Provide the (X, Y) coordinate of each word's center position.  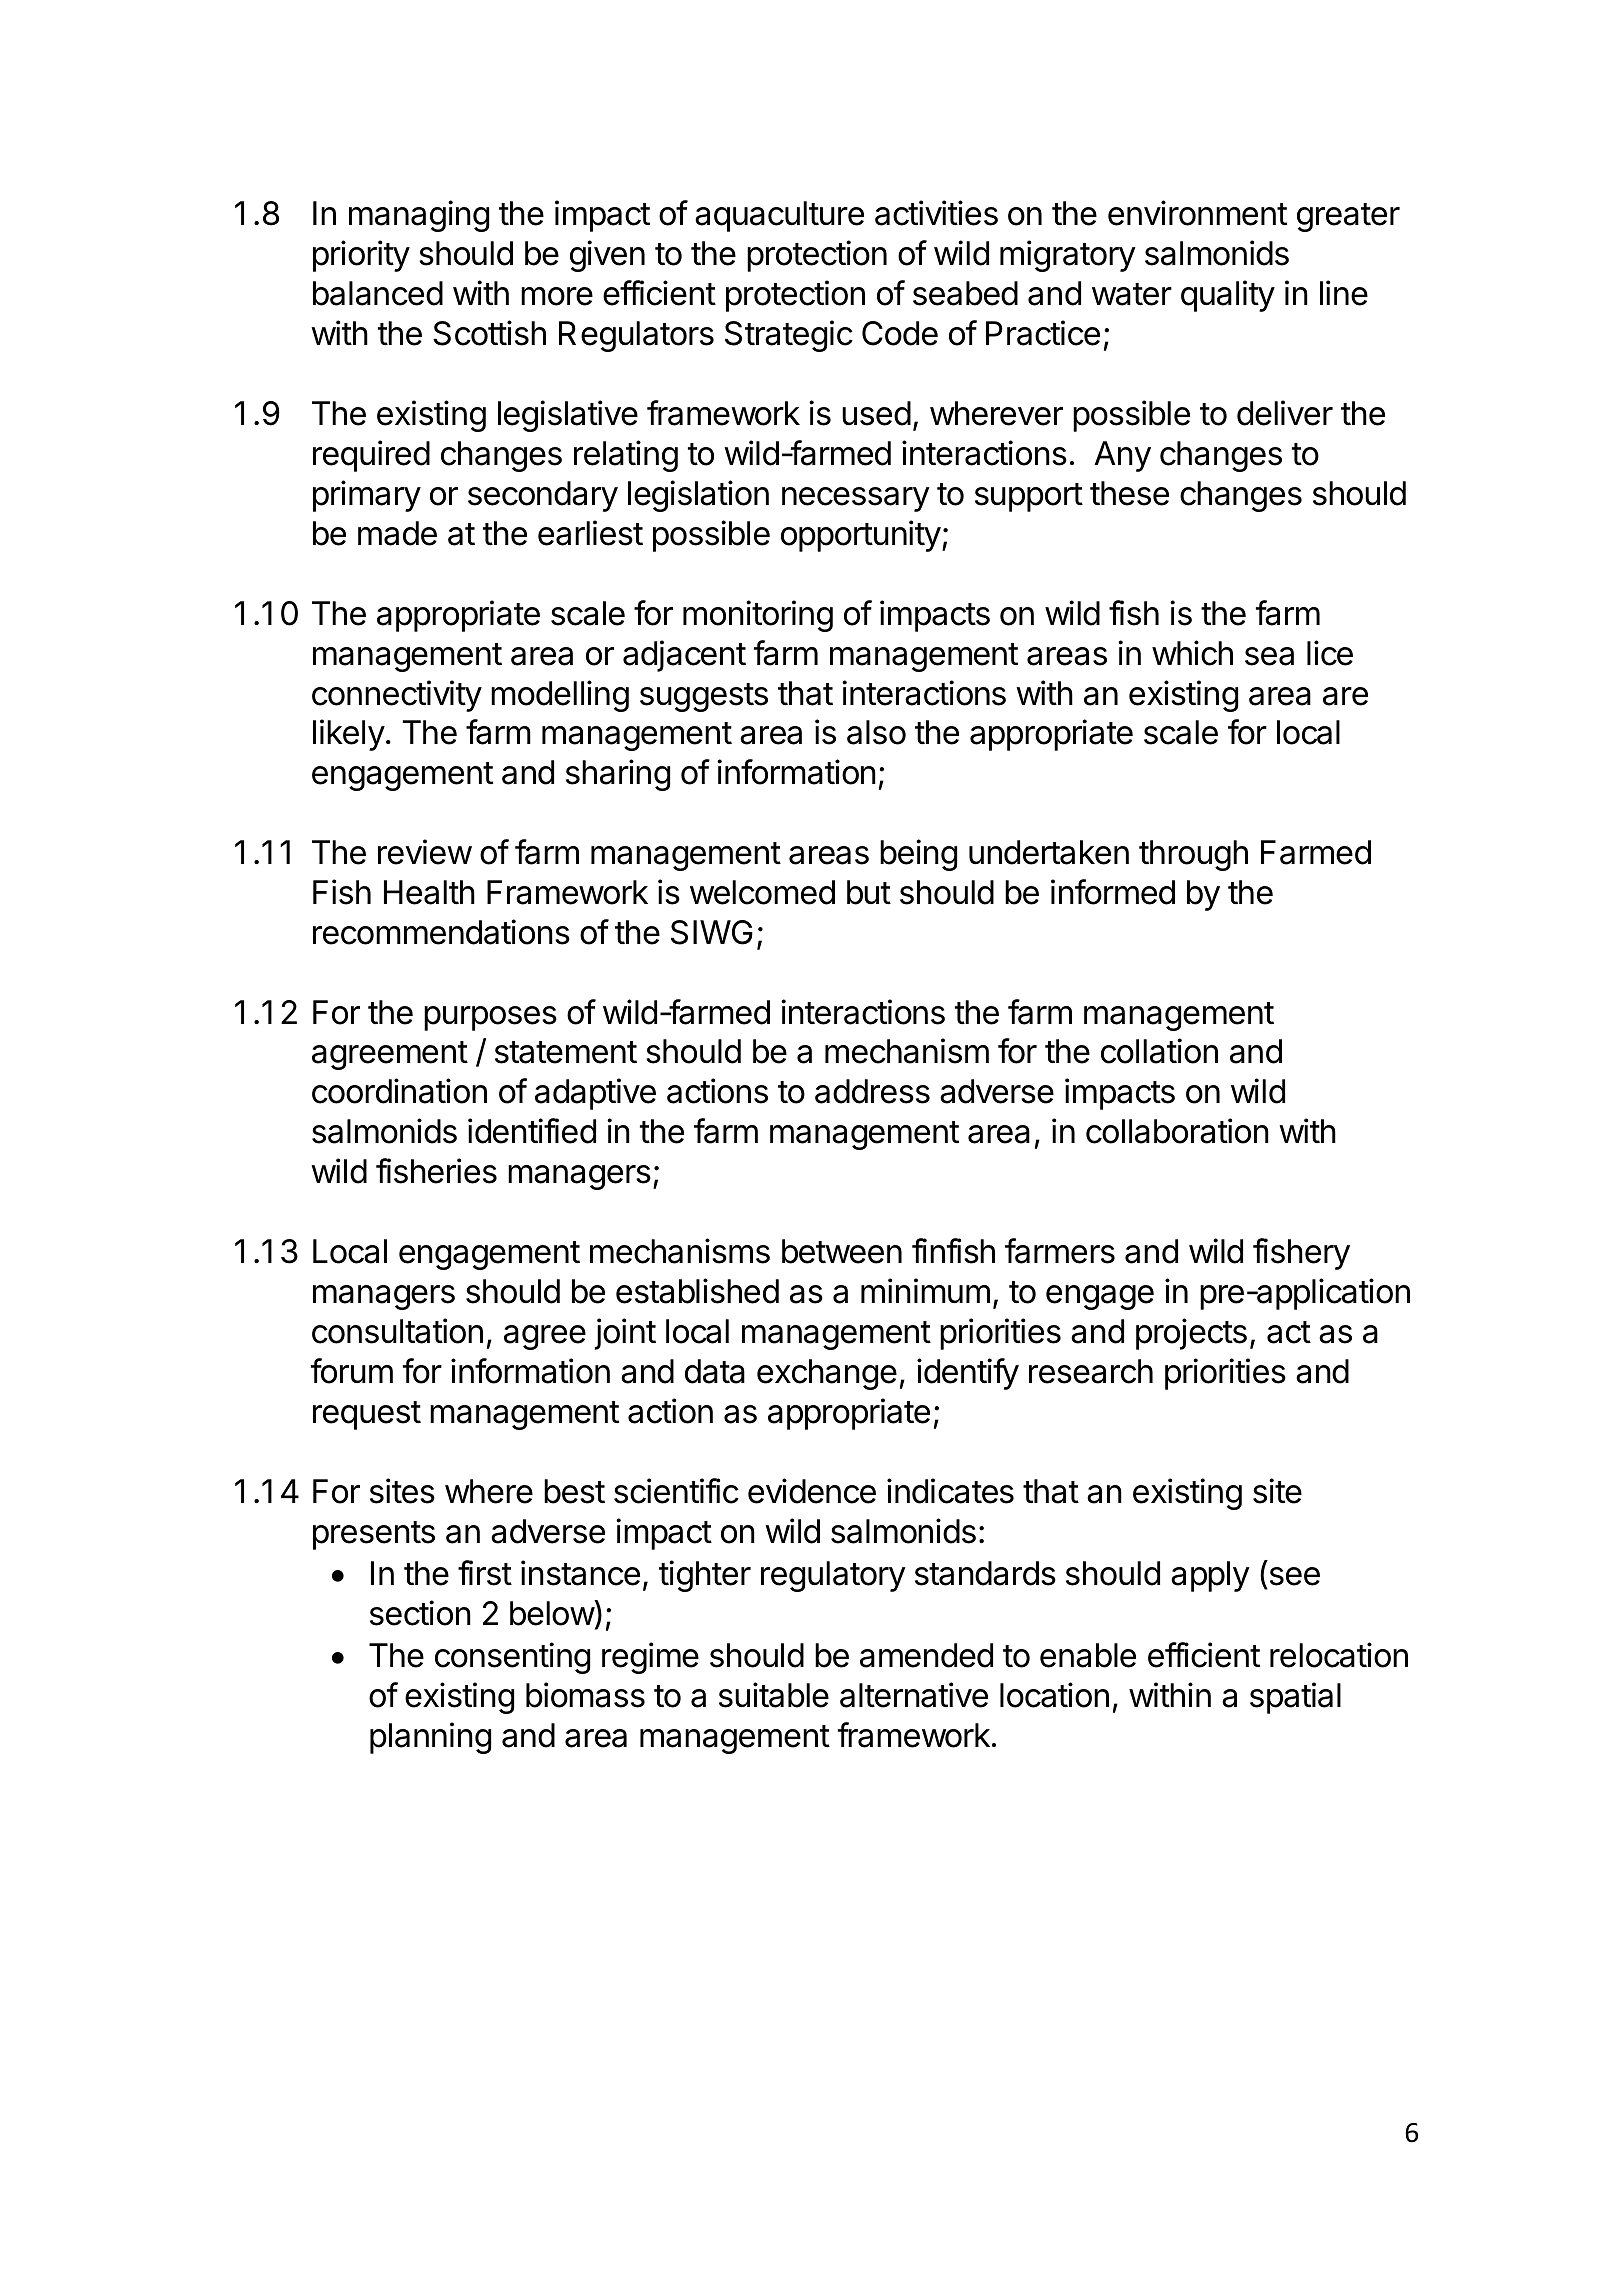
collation (1159, 1051)
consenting (512, 1658)
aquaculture (779, 216)
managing (419, 216)
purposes (490, 1018)
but (869, 892)
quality (1228, 296)
